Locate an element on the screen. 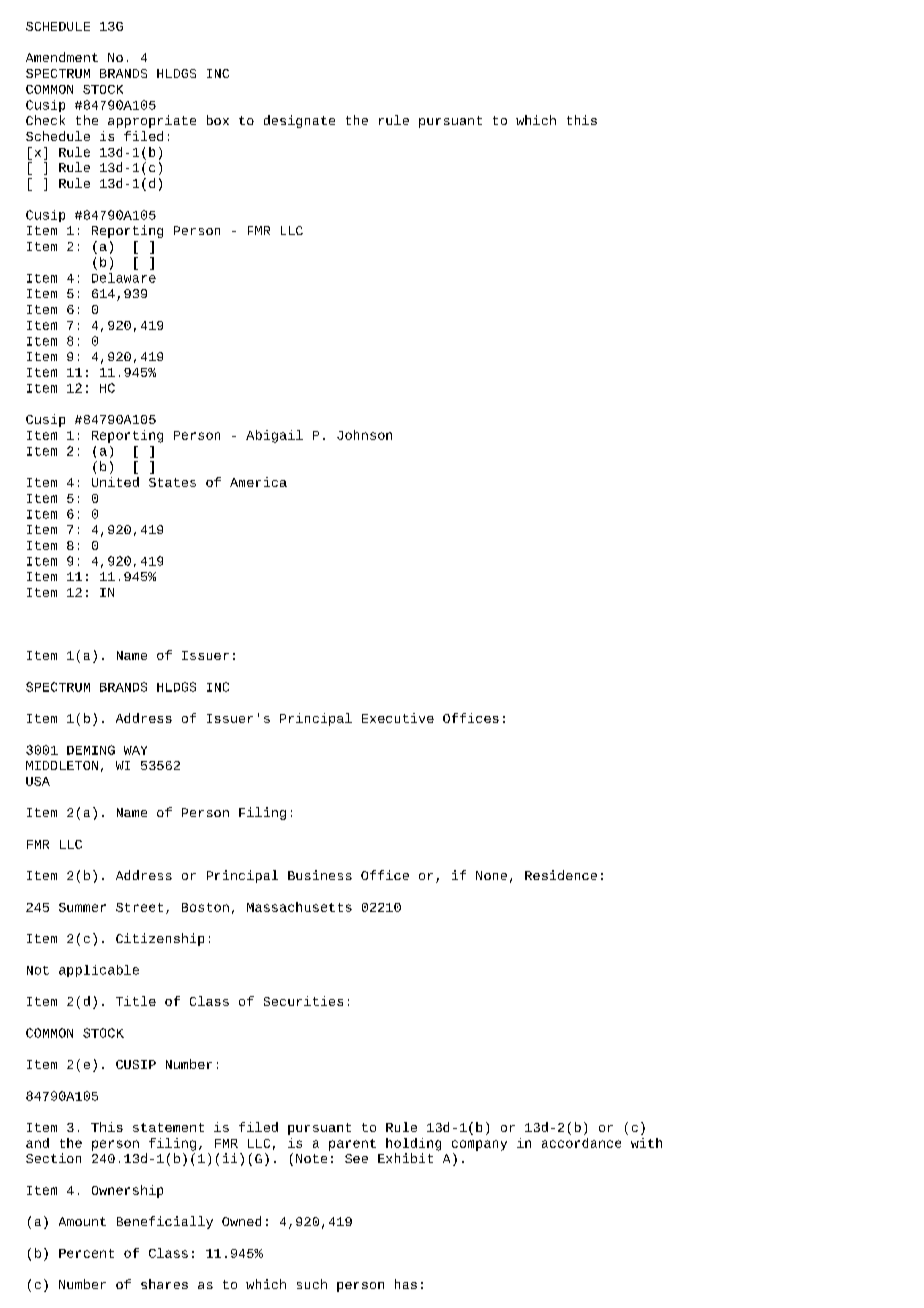 This screenshot has width=924, height=1308. Securities is located at coordinates (303, 1001).
